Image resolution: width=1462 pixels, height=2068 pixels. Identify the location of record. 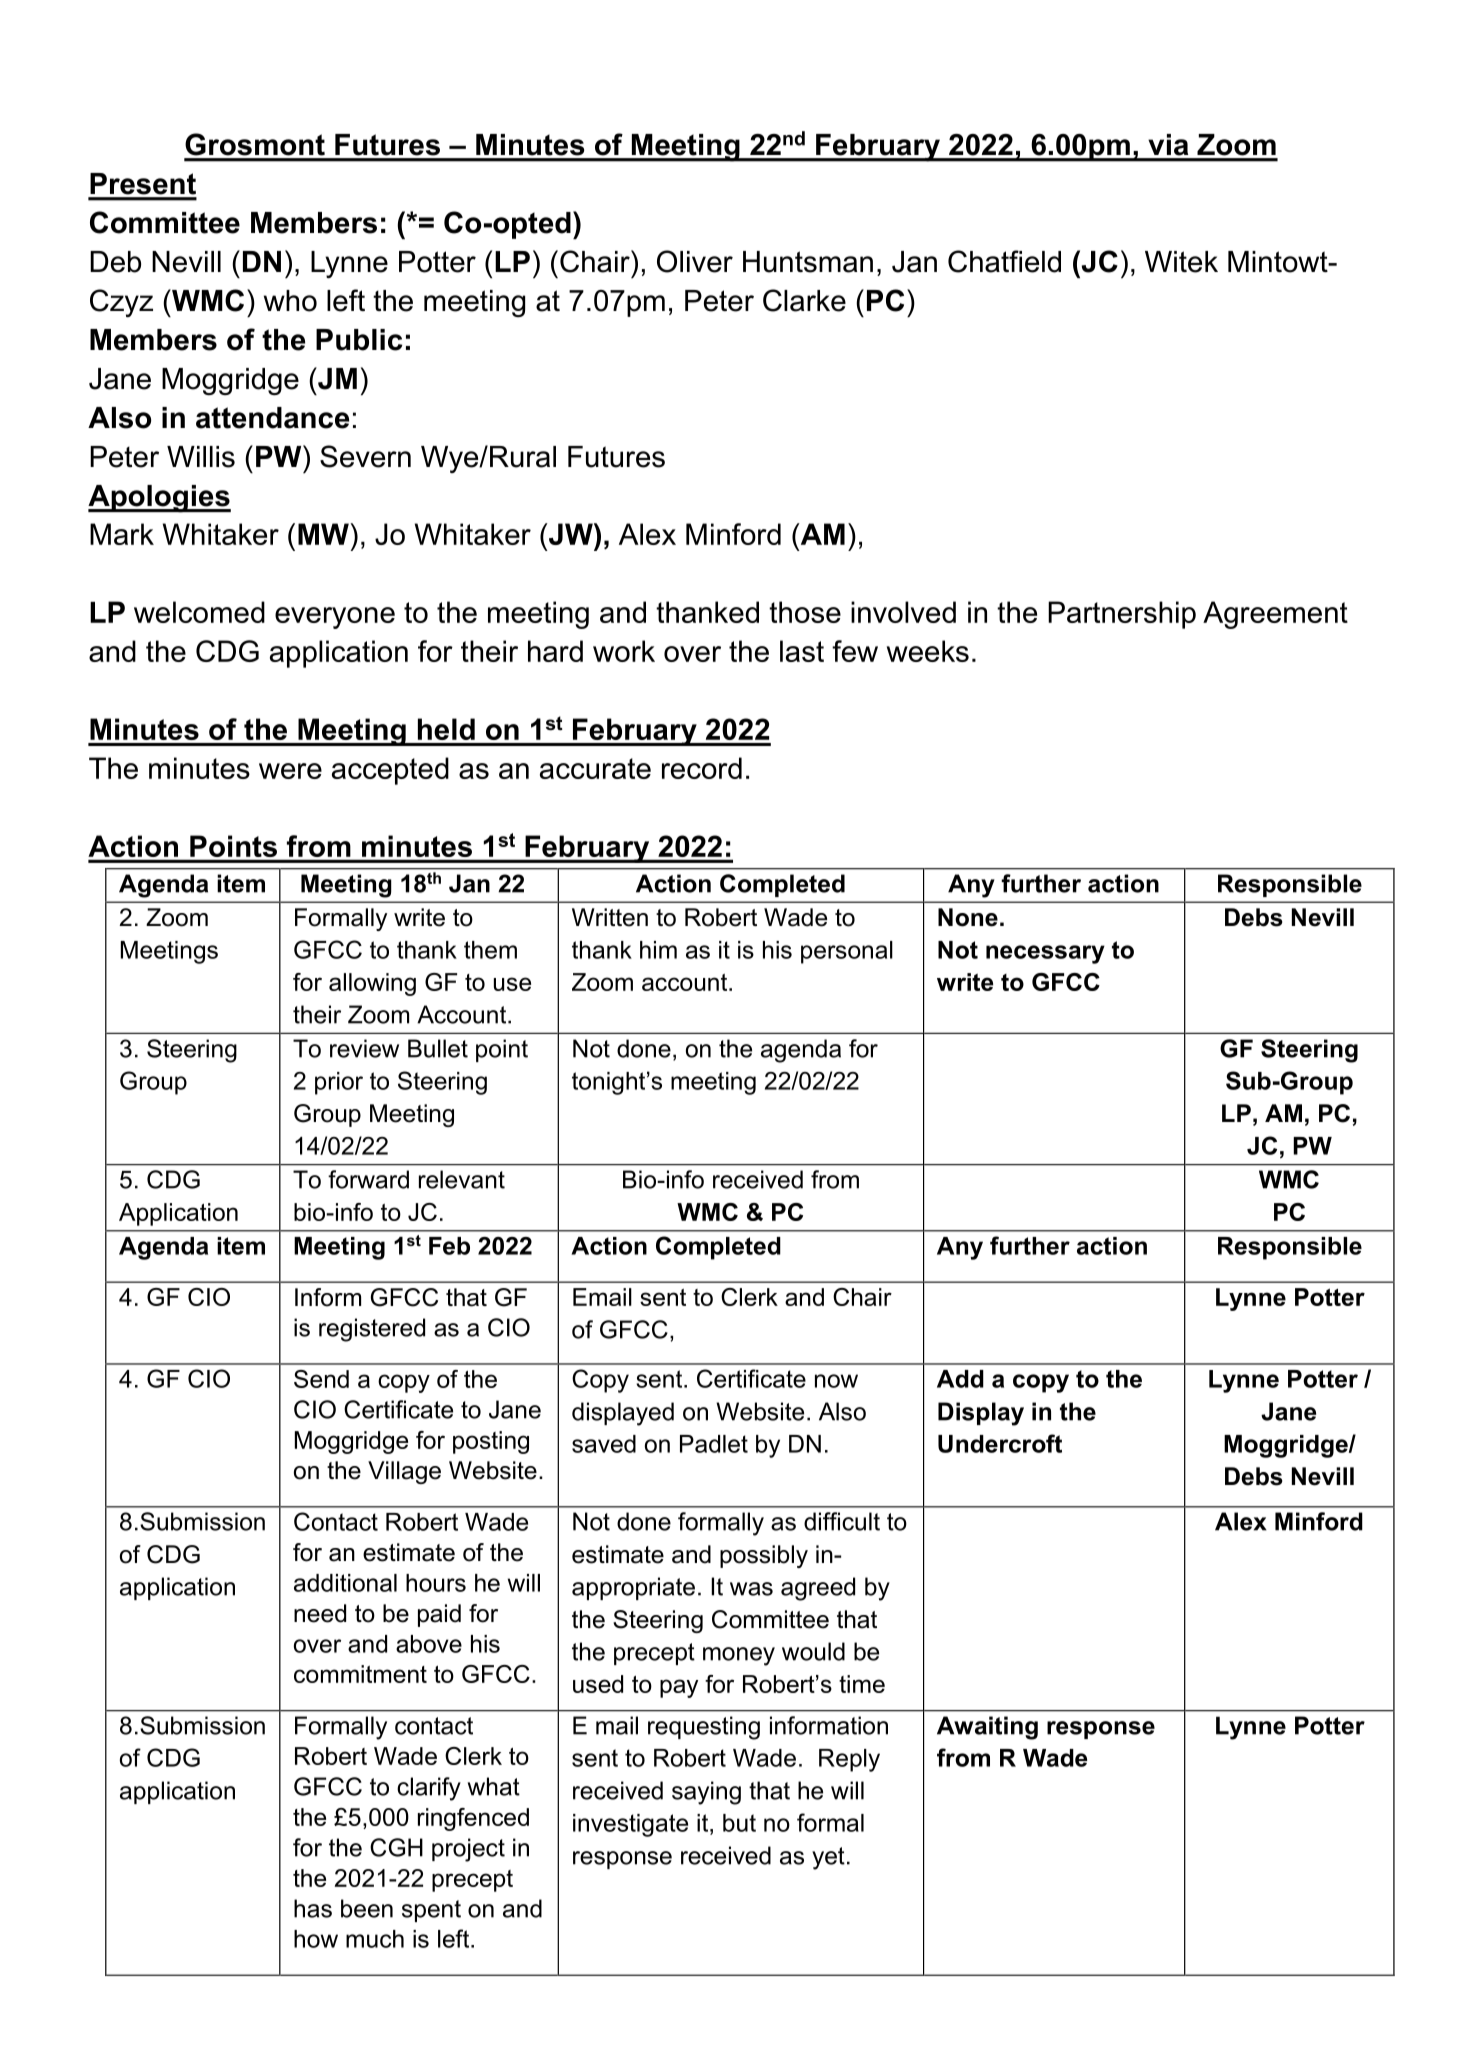
(702, 768).
